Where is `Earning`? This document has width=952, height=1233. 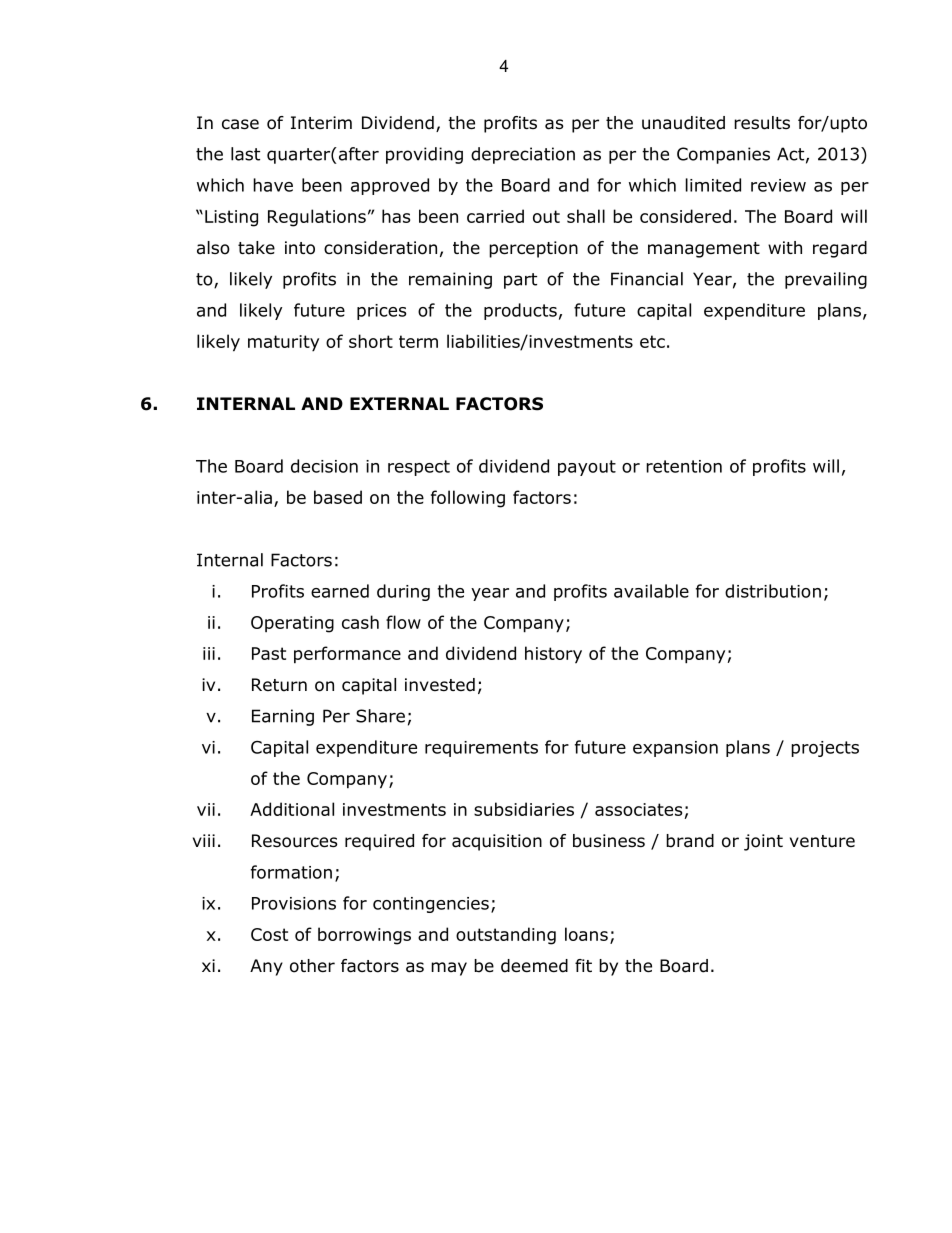 Earning is located at coordinates (283, 717).
